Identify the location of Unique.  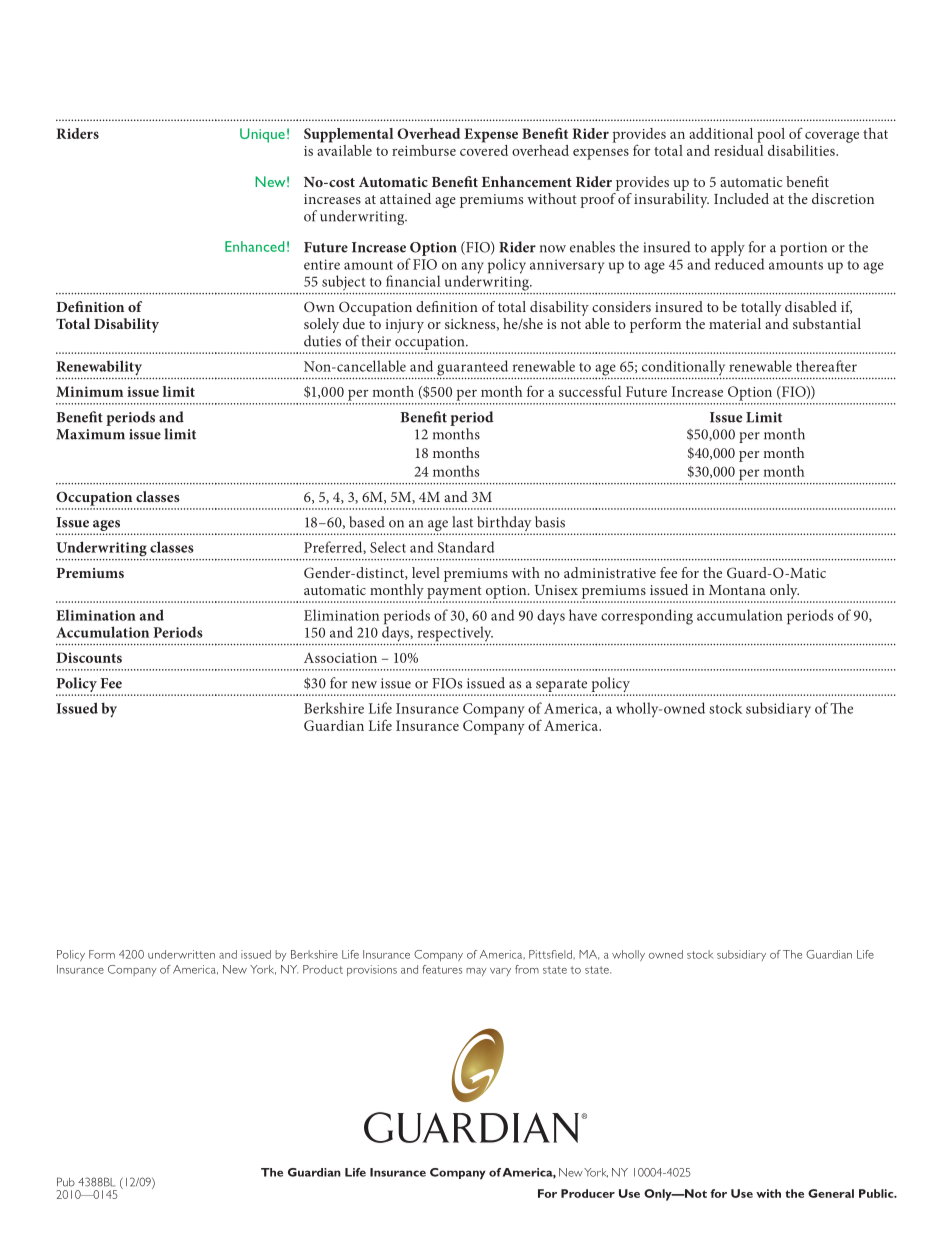
(262, 135).
